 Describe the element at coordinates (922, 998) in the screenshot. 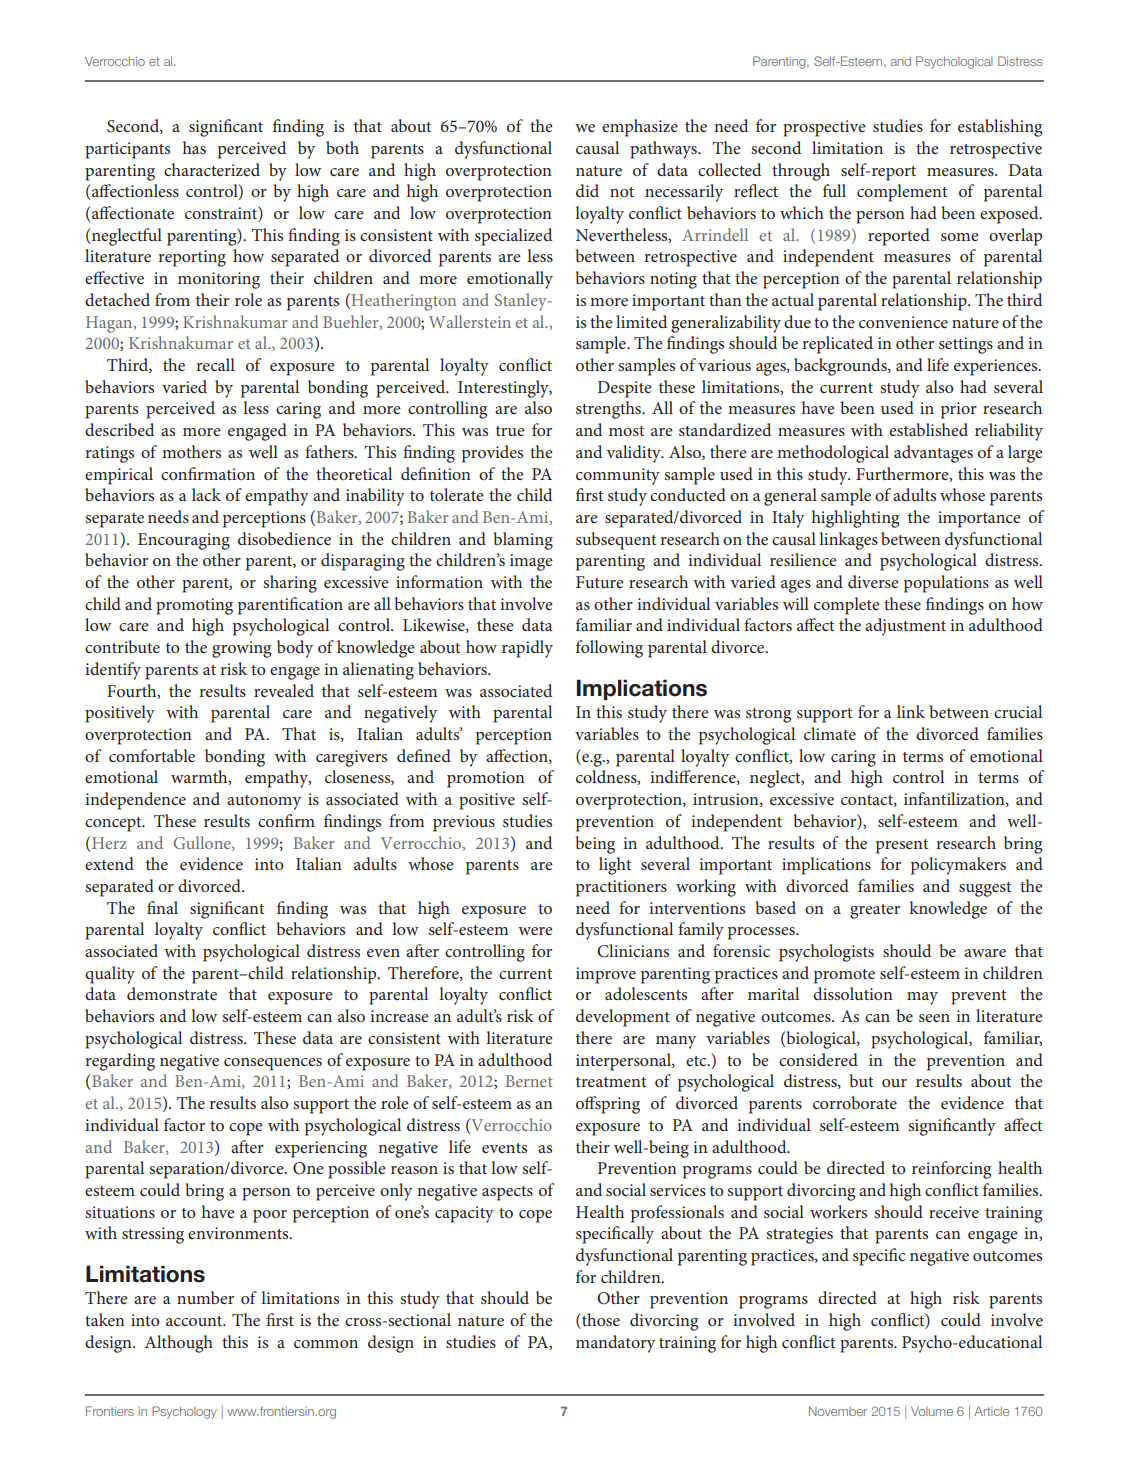

I see `may` at that location.
